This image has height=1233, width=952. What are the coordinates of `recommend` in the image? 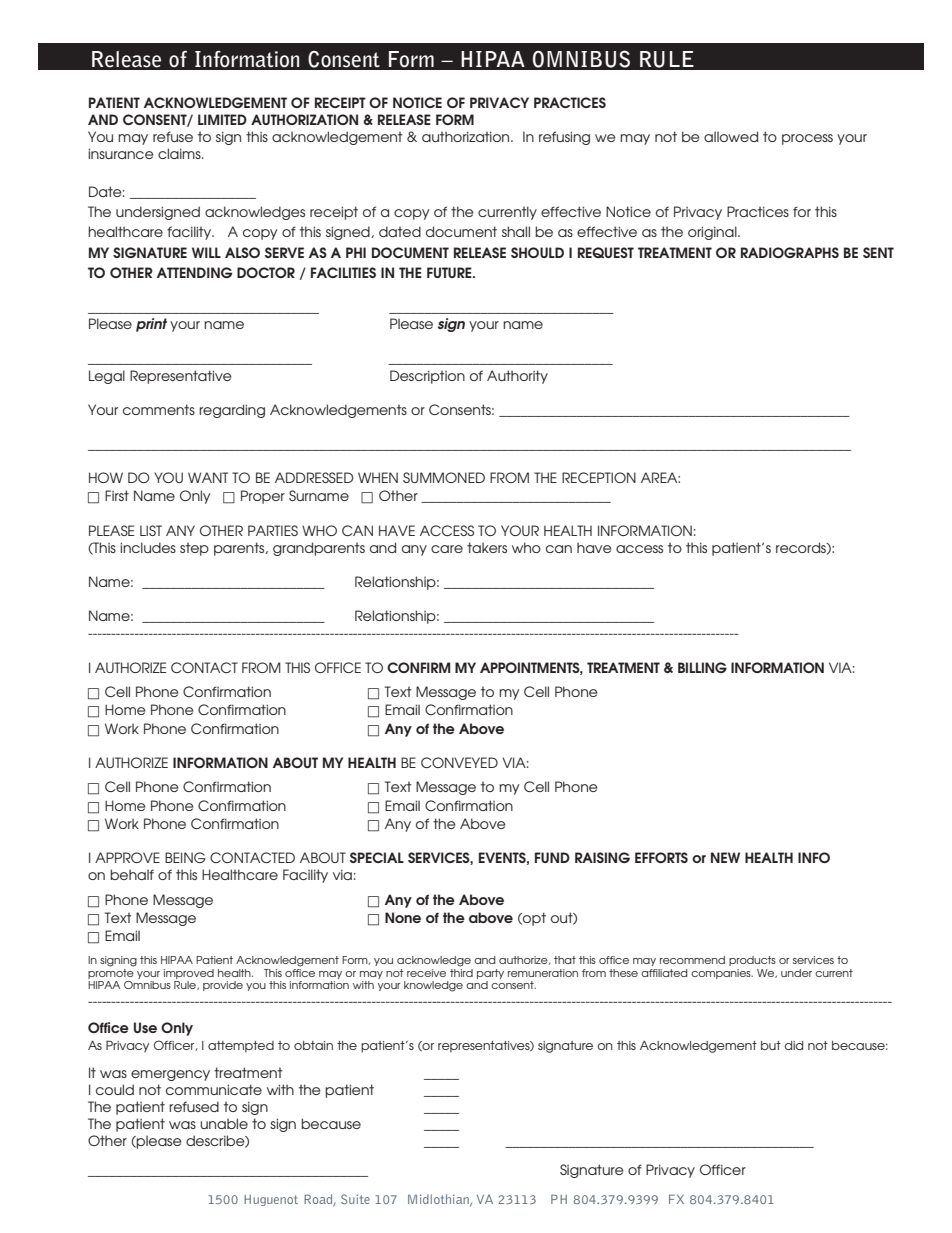 It's located at (692, 960).
